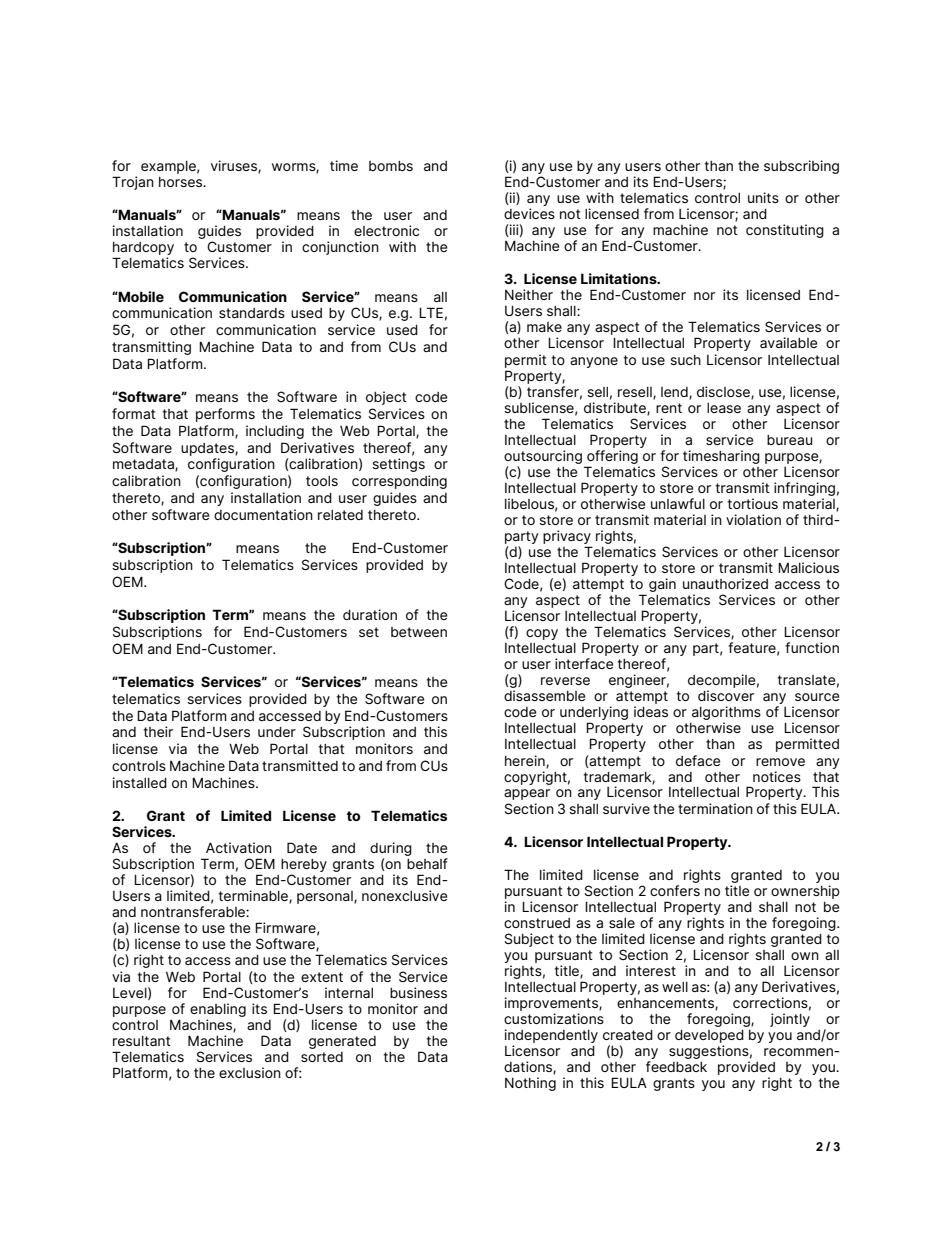 The height and width of the screenshot is (1233, 952). I want to click on unauthorized, so click(725, 583).
